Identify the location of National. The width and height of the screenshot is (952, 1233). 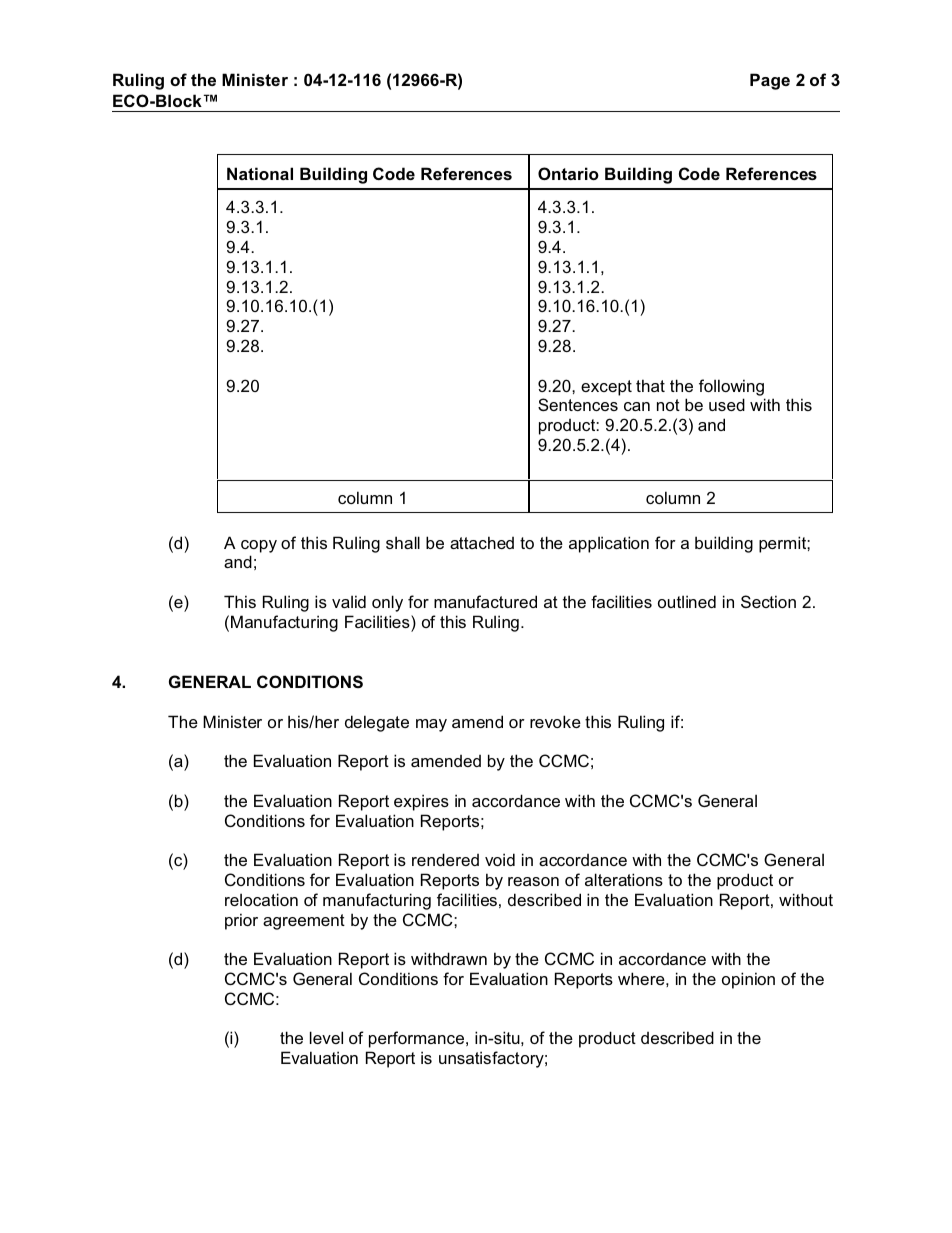
(260, 173).
